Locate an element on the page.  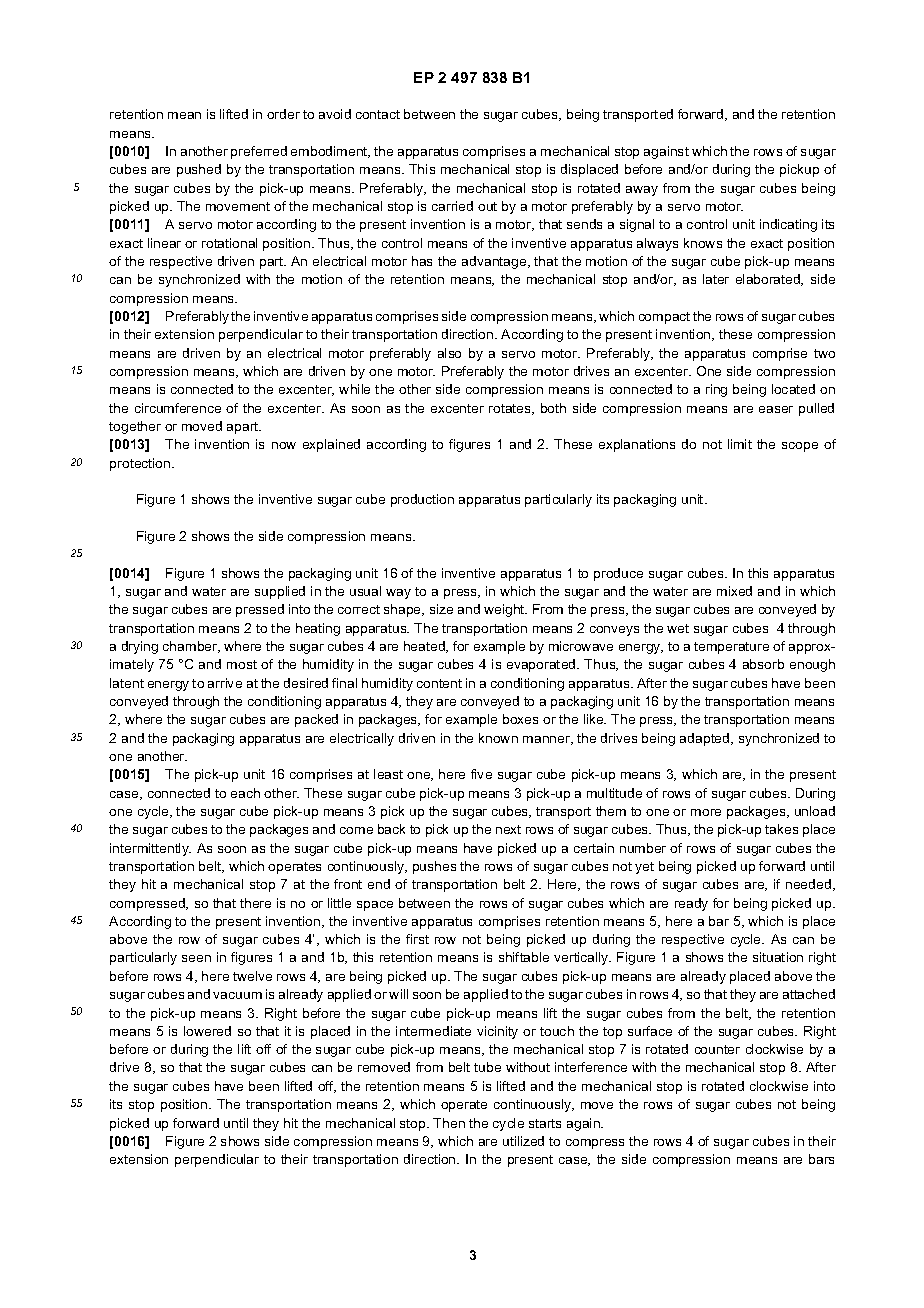
away is located at coordinates (642, 191).
